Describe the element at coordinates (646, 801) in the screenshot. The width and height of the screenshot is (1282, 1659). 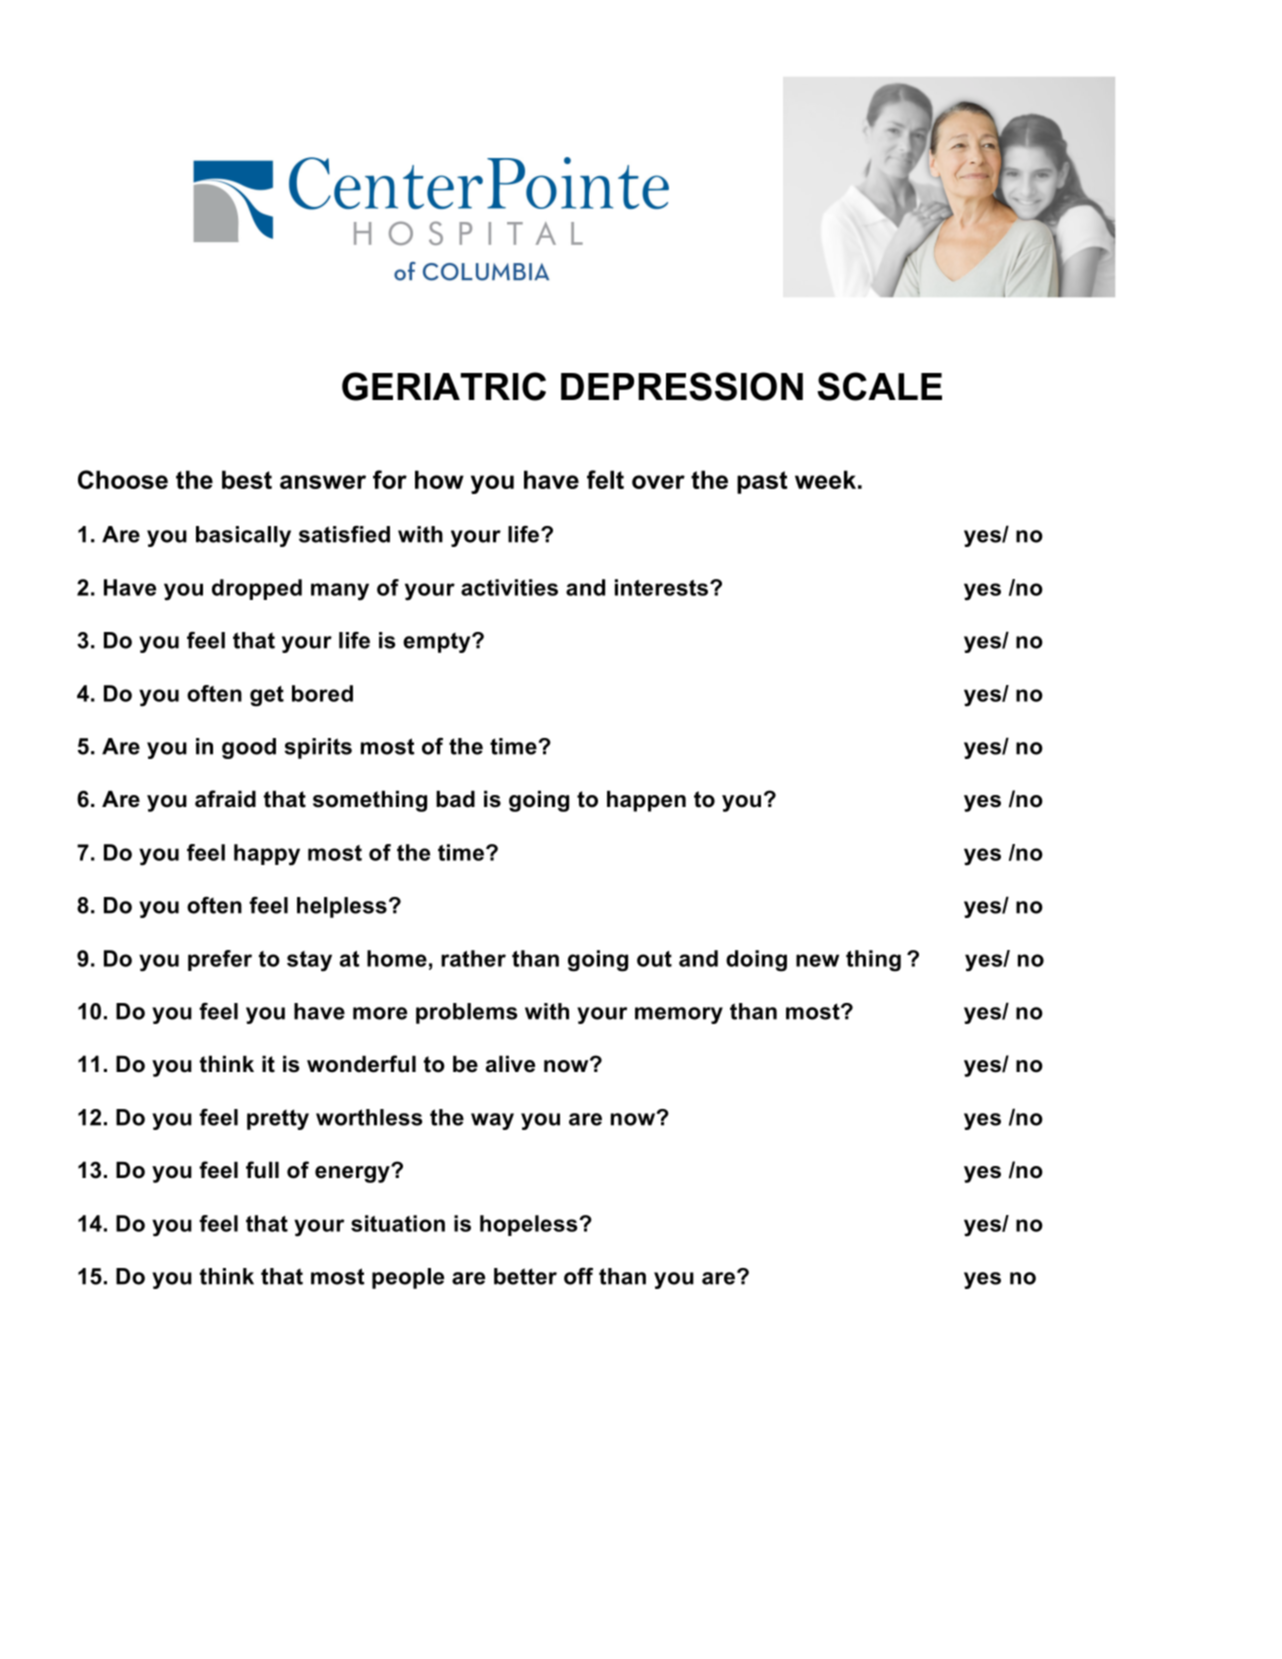
I see `happen` at that location.
